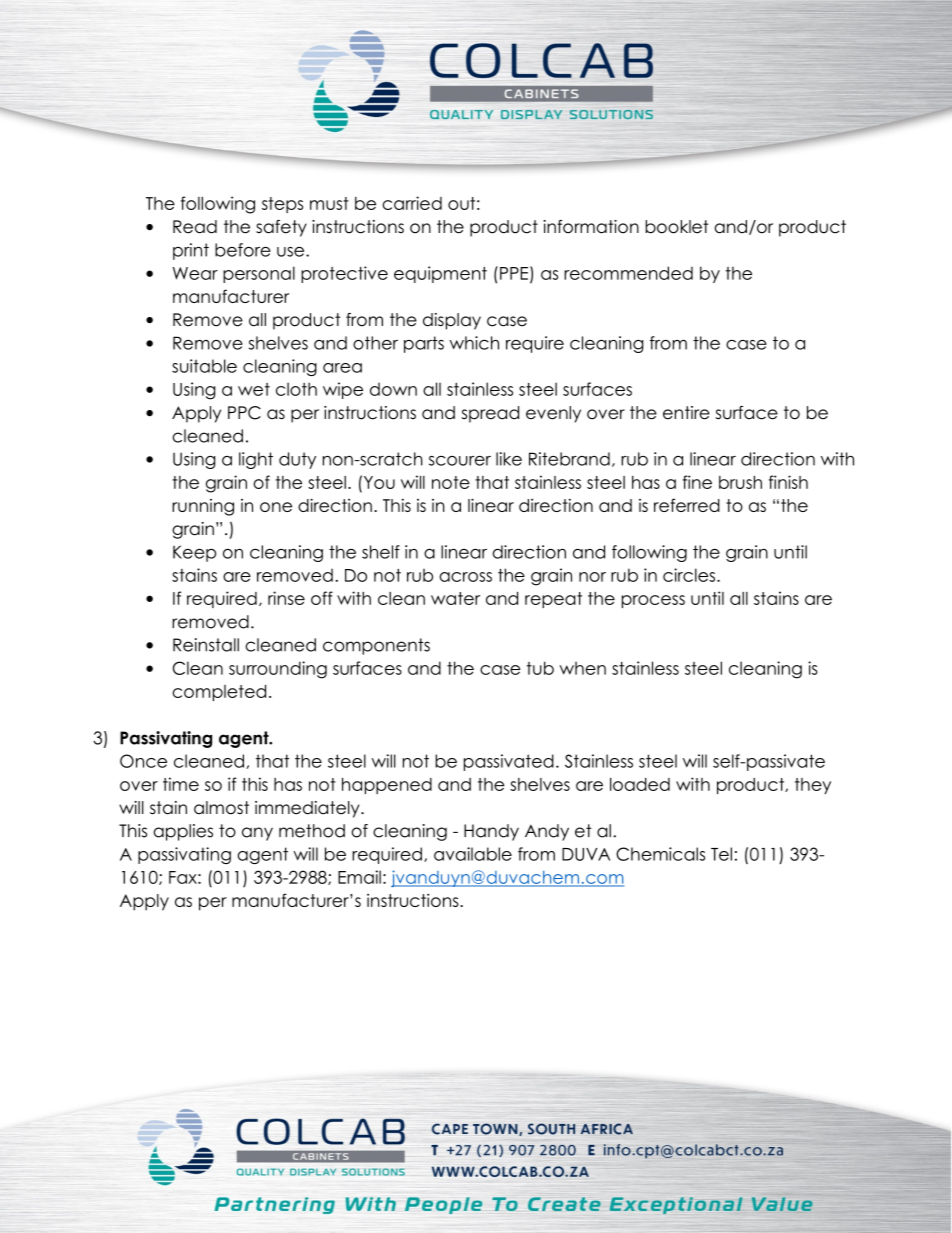 The height and width of the screenshot is (1233, 952). Describe the element at coordinates (219, 693) in the screenshot. I see `completed` at that location.
